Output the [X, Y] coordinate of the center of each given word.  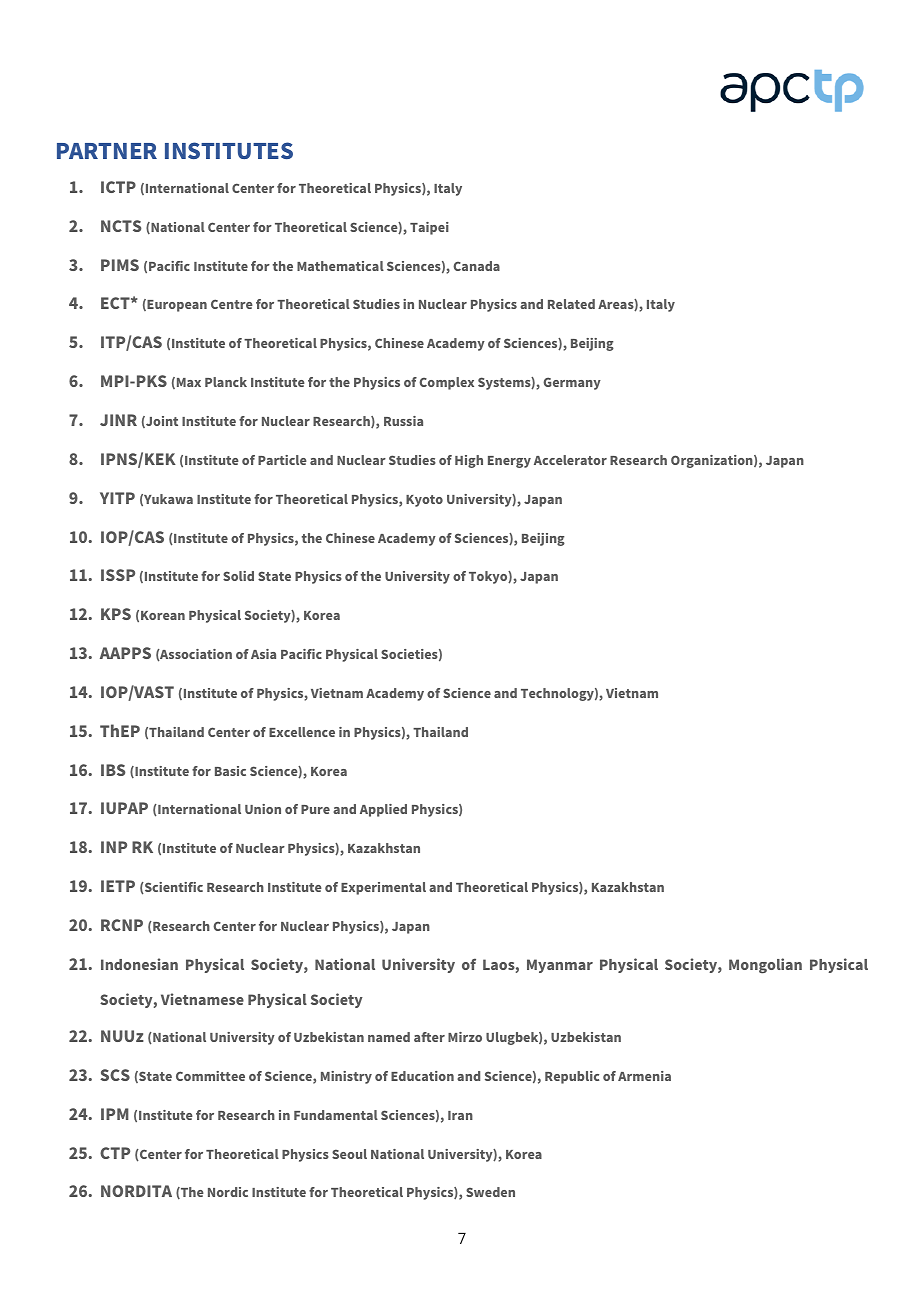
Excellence [302, 732]
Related [571, 304]
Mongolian [765, 966]
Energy [509, 462]
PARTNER [107, 151]
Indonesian [139, 964]
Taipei [429, 228]
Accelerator [570, 460]
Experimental [383, 888]
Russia [403, 421]
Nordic [228, 1192]
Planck [226, 382]
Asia [263, 654]
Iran [460, 1115]
